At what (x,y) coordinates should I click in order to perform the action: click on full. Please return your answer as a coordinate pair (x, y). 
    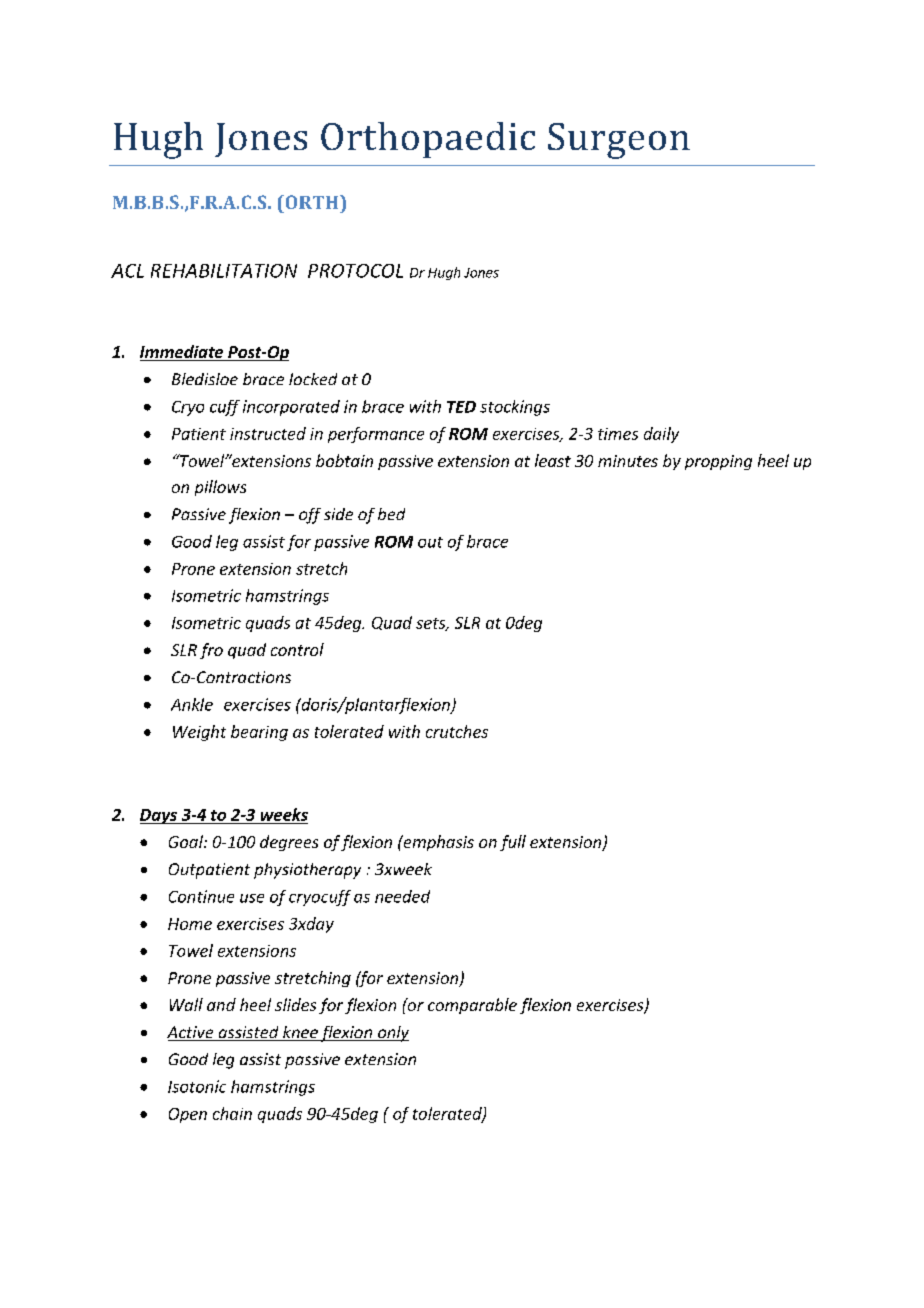
    Looking at the image, I should click on (513, 843).
